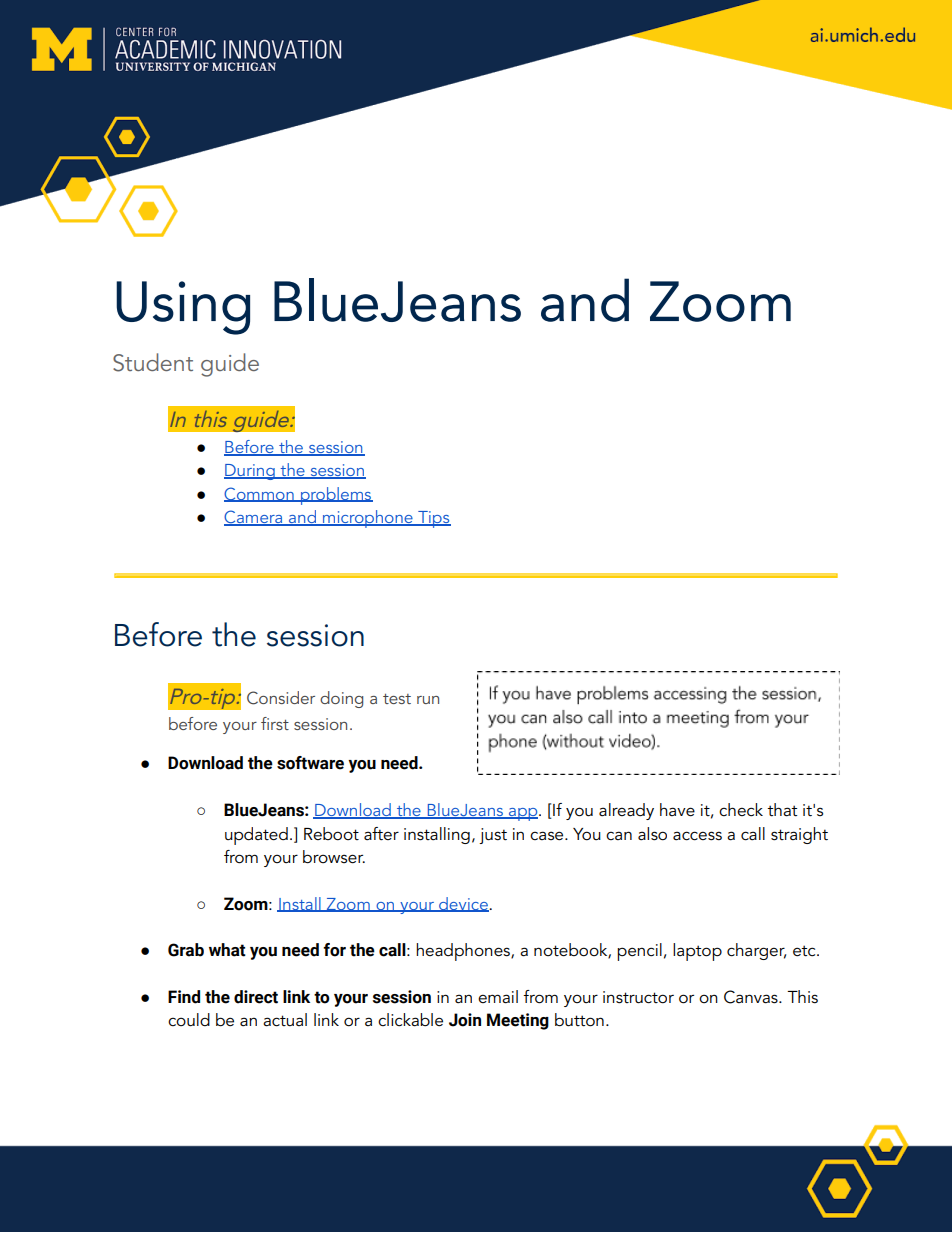 The image size is (952, 1233). What do you see at coordinates (153, 362) in the page?
I see `Student` at bounding box center [153, 362].
